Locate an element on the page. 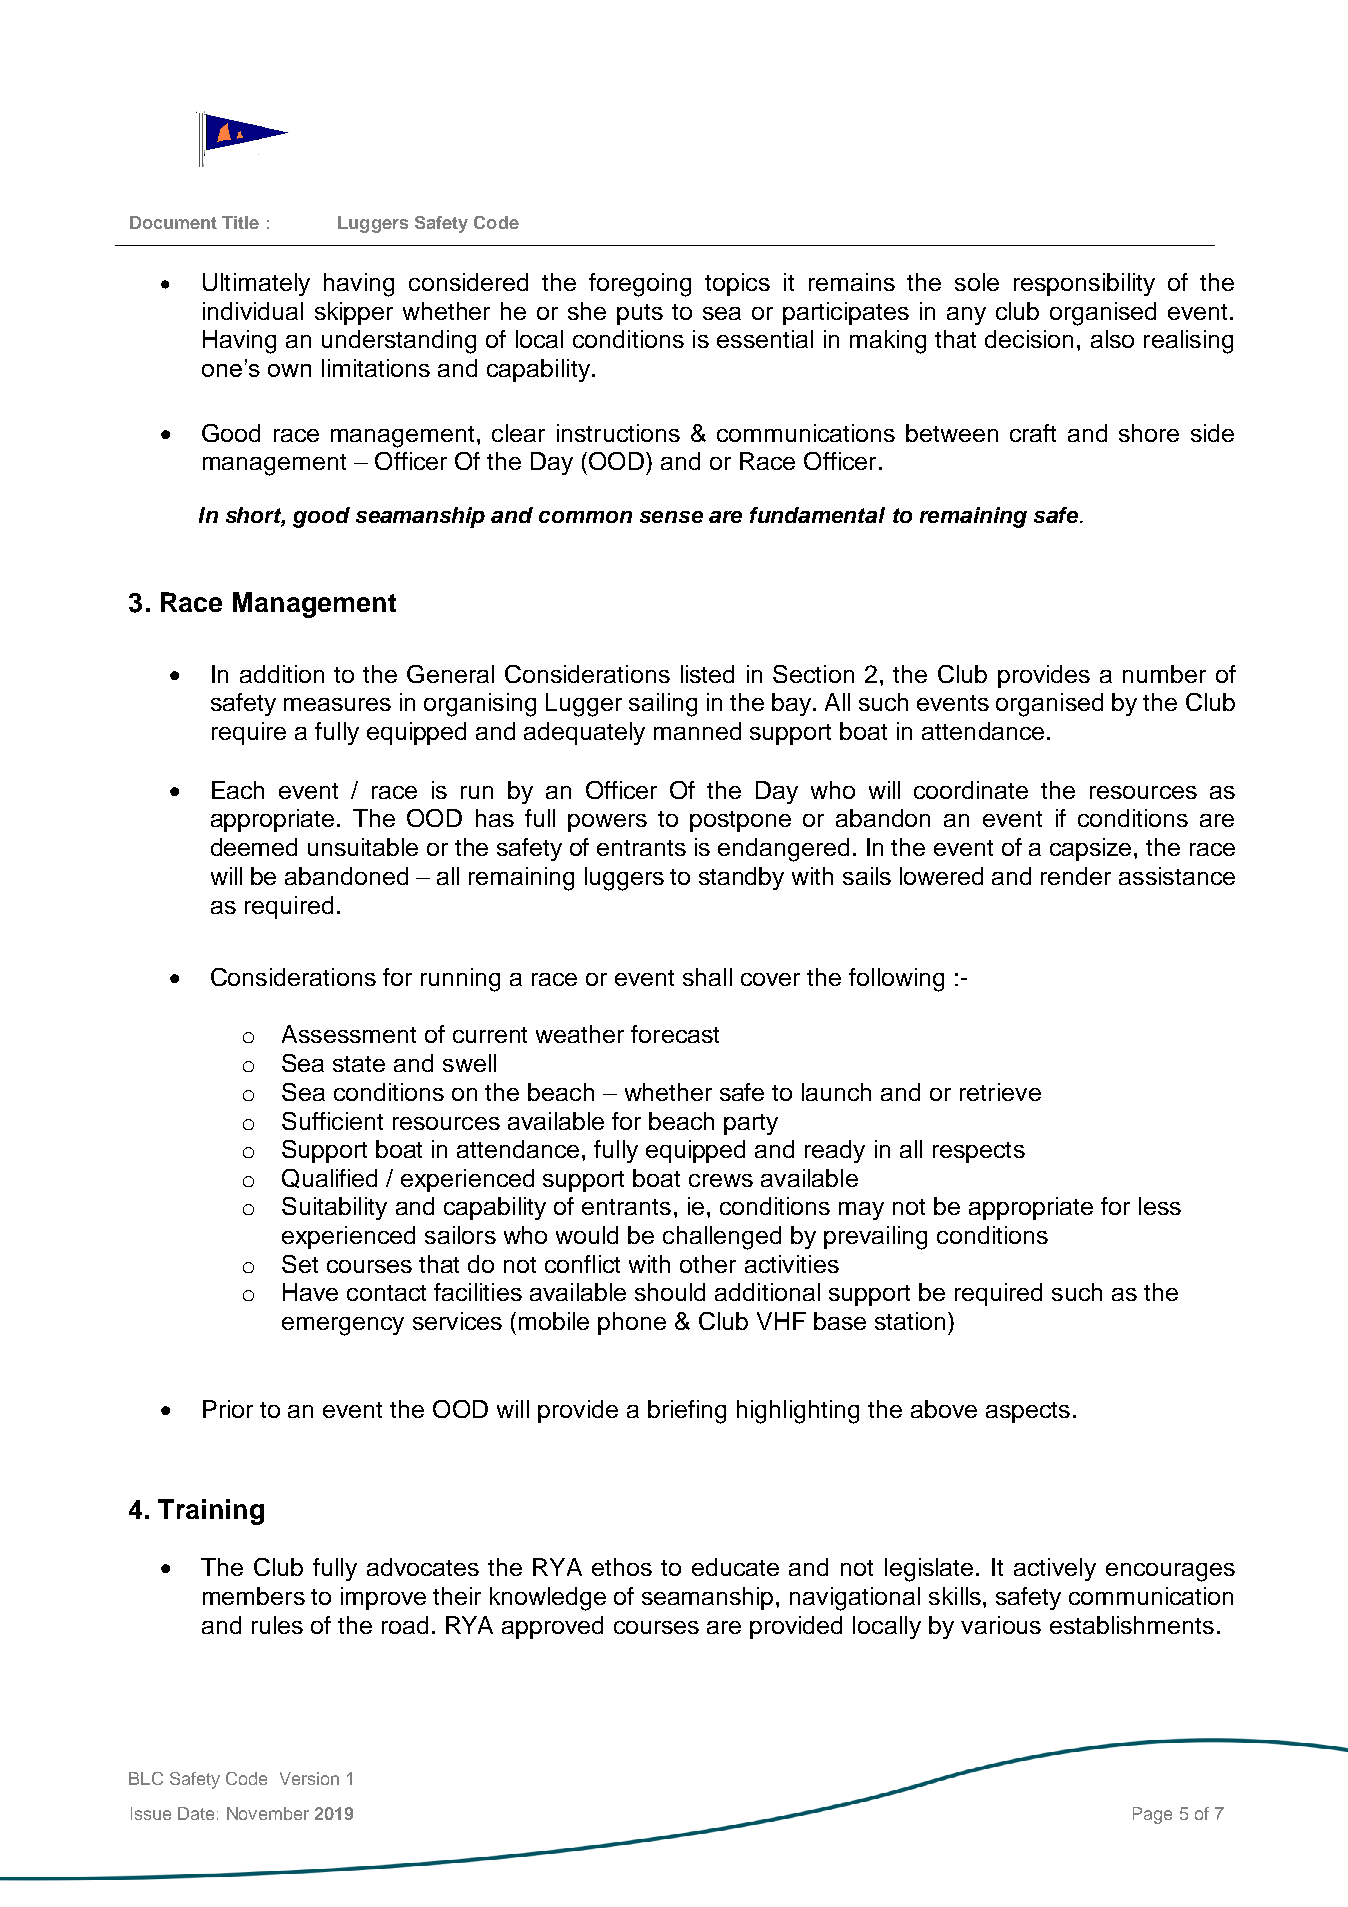 This image has height=1907, width=1348. briefing is located at coordinates (687, 1412).
